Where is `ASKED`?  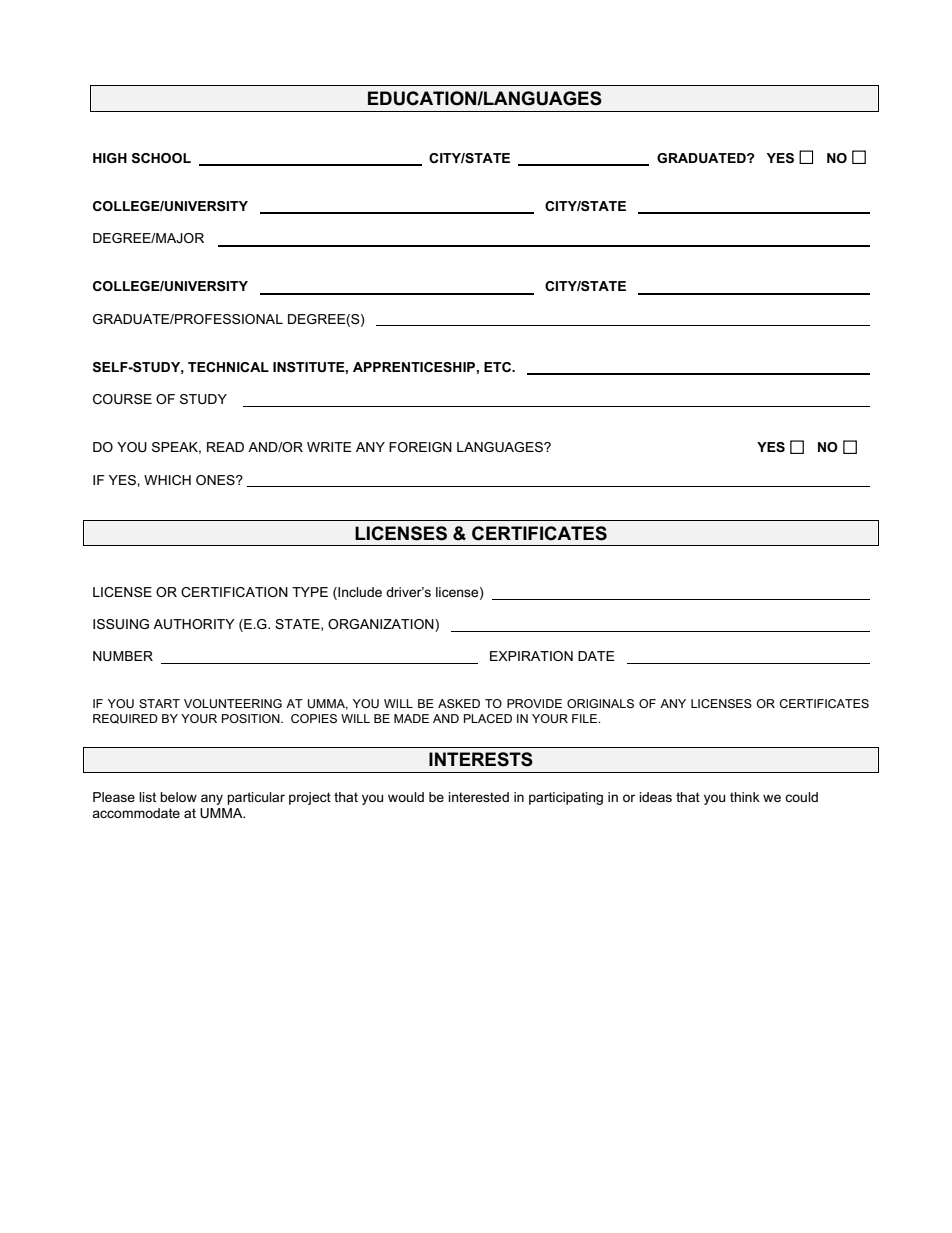 ASKED is located at coordinates (459, 703).
